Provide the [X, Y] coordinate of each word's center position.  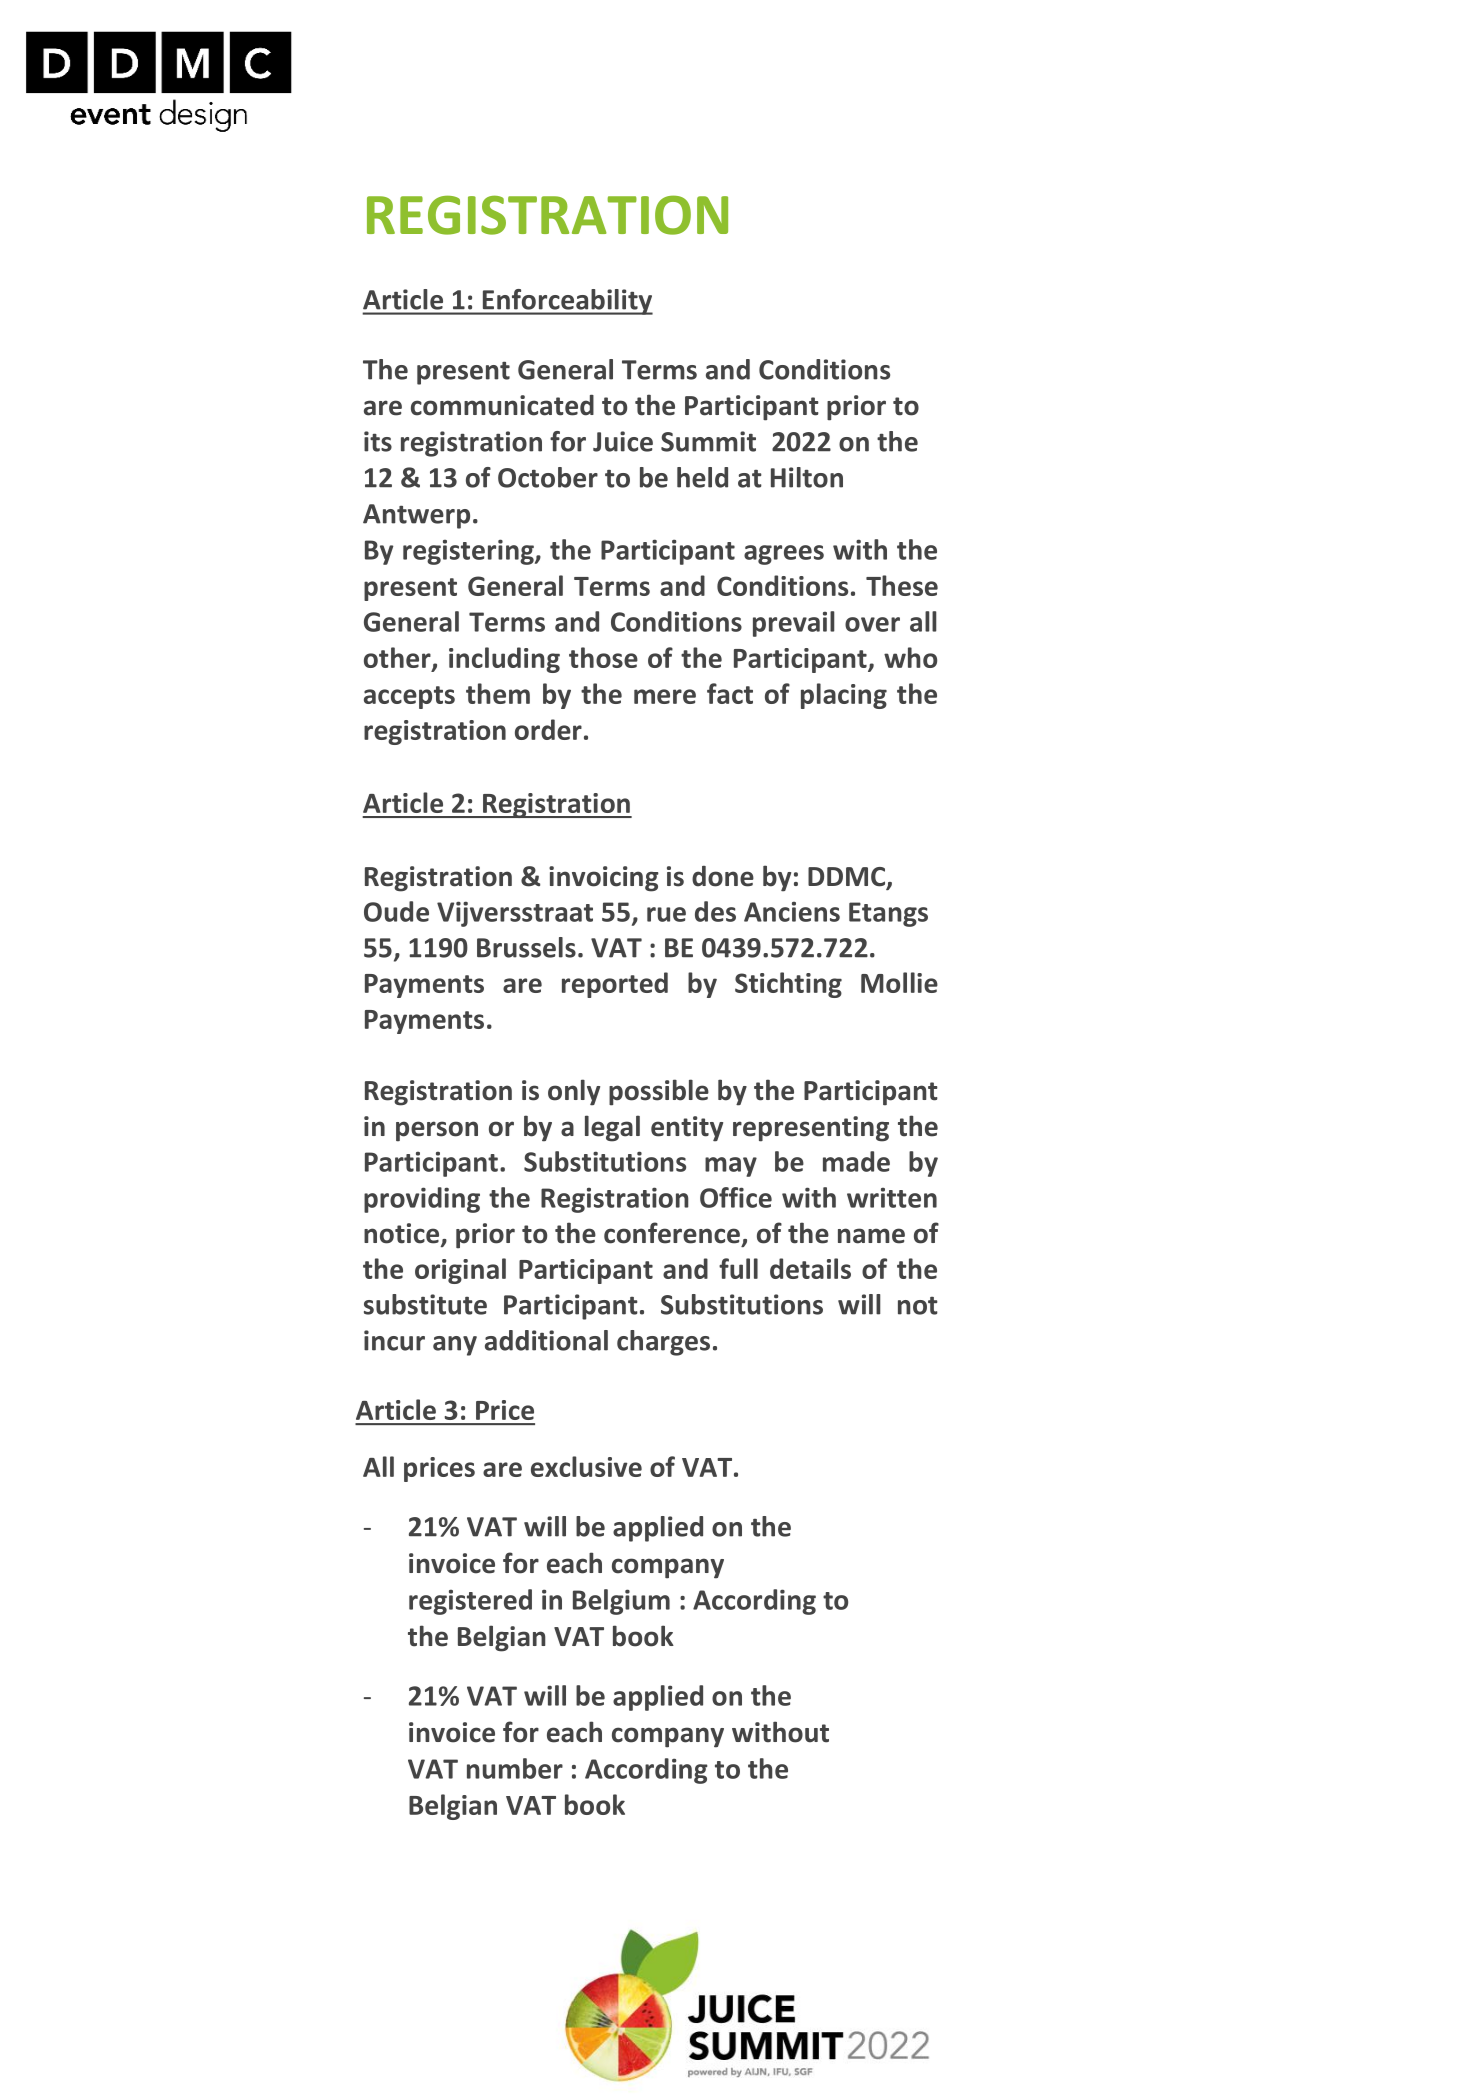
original [460, 1271]
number [515, 1768]
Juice [623, 441]
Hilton [807, 477]
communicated [502, 405]
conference [672, 1233]
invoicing [604, 879]
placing [844, 696]
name [871, 1236]
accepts [409, 697]
